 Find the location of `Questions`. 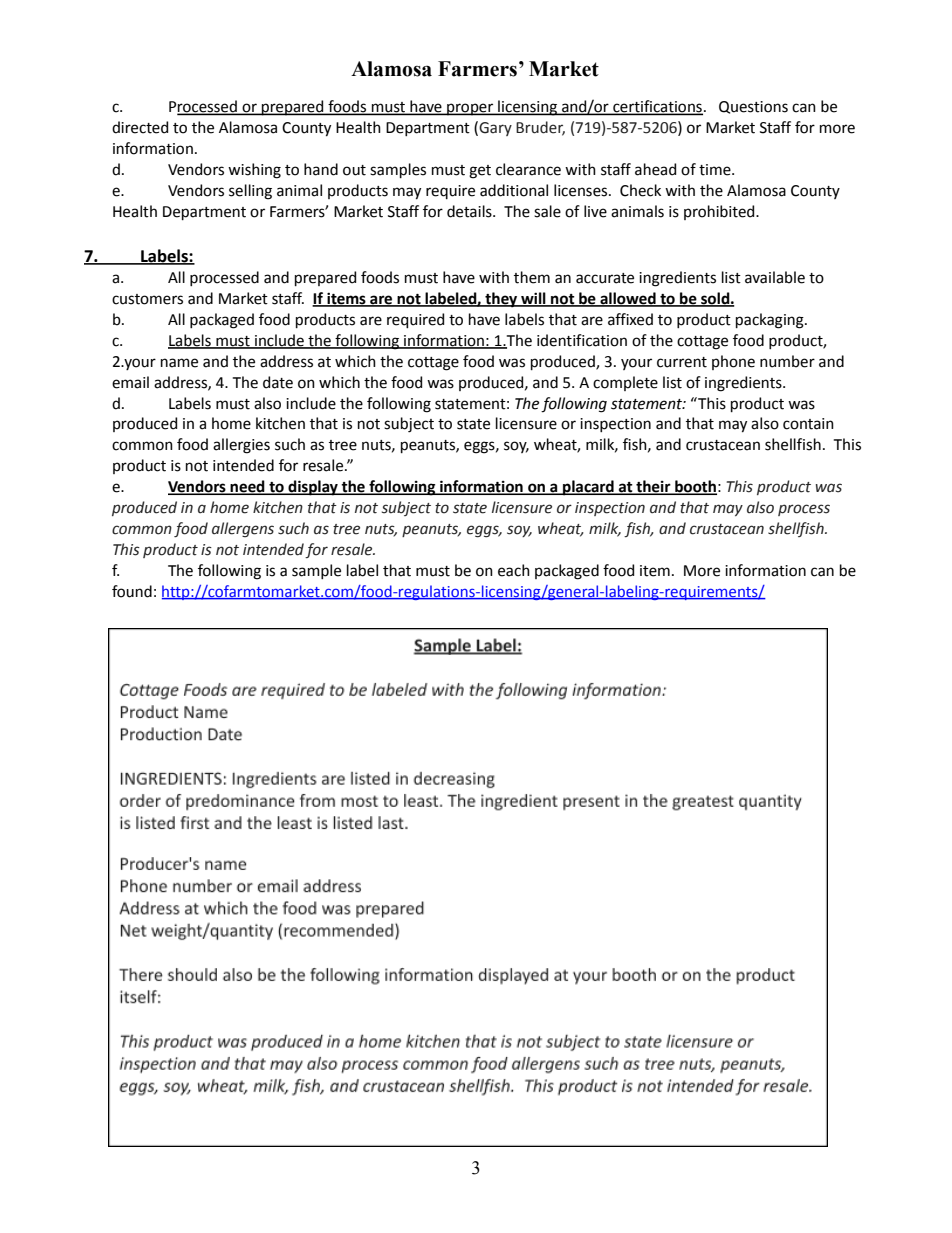

Questions is located at coordinates (753, 107).
